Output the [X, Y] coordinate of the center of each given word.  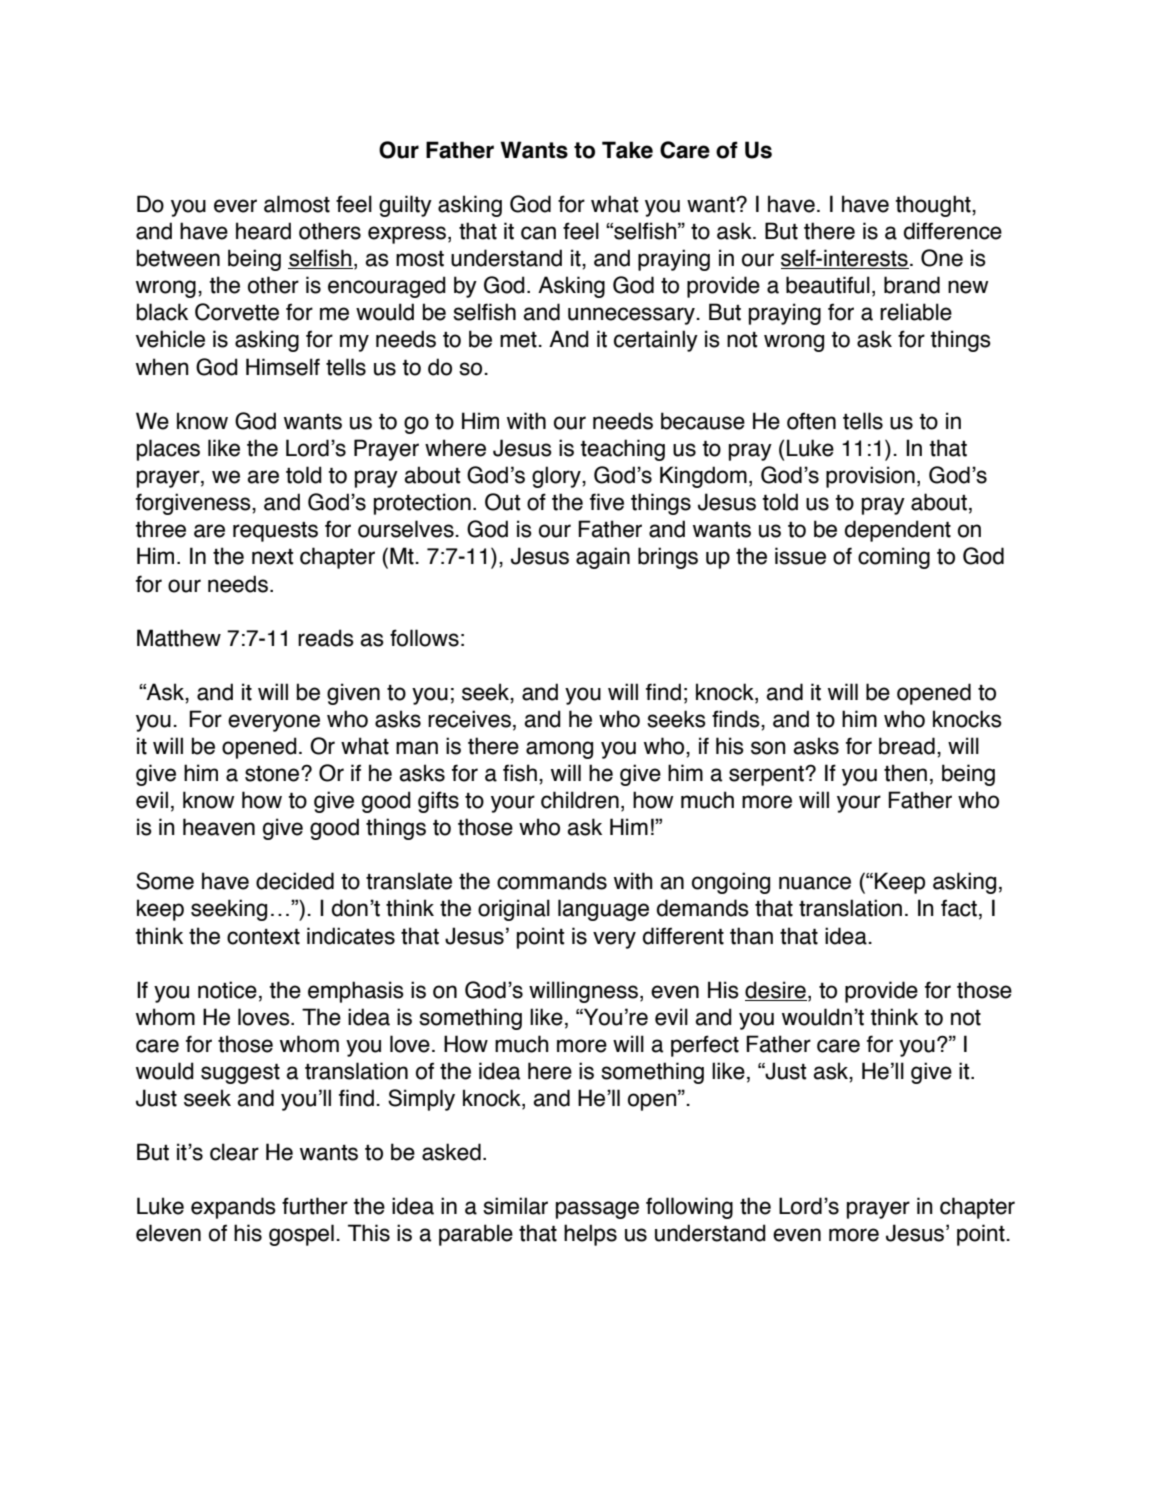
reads [326, 638]
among [559, 750]
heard [263, 231]
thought [934, 206]
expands [233, 1208]
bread [907, 746]
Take [627, 150]
